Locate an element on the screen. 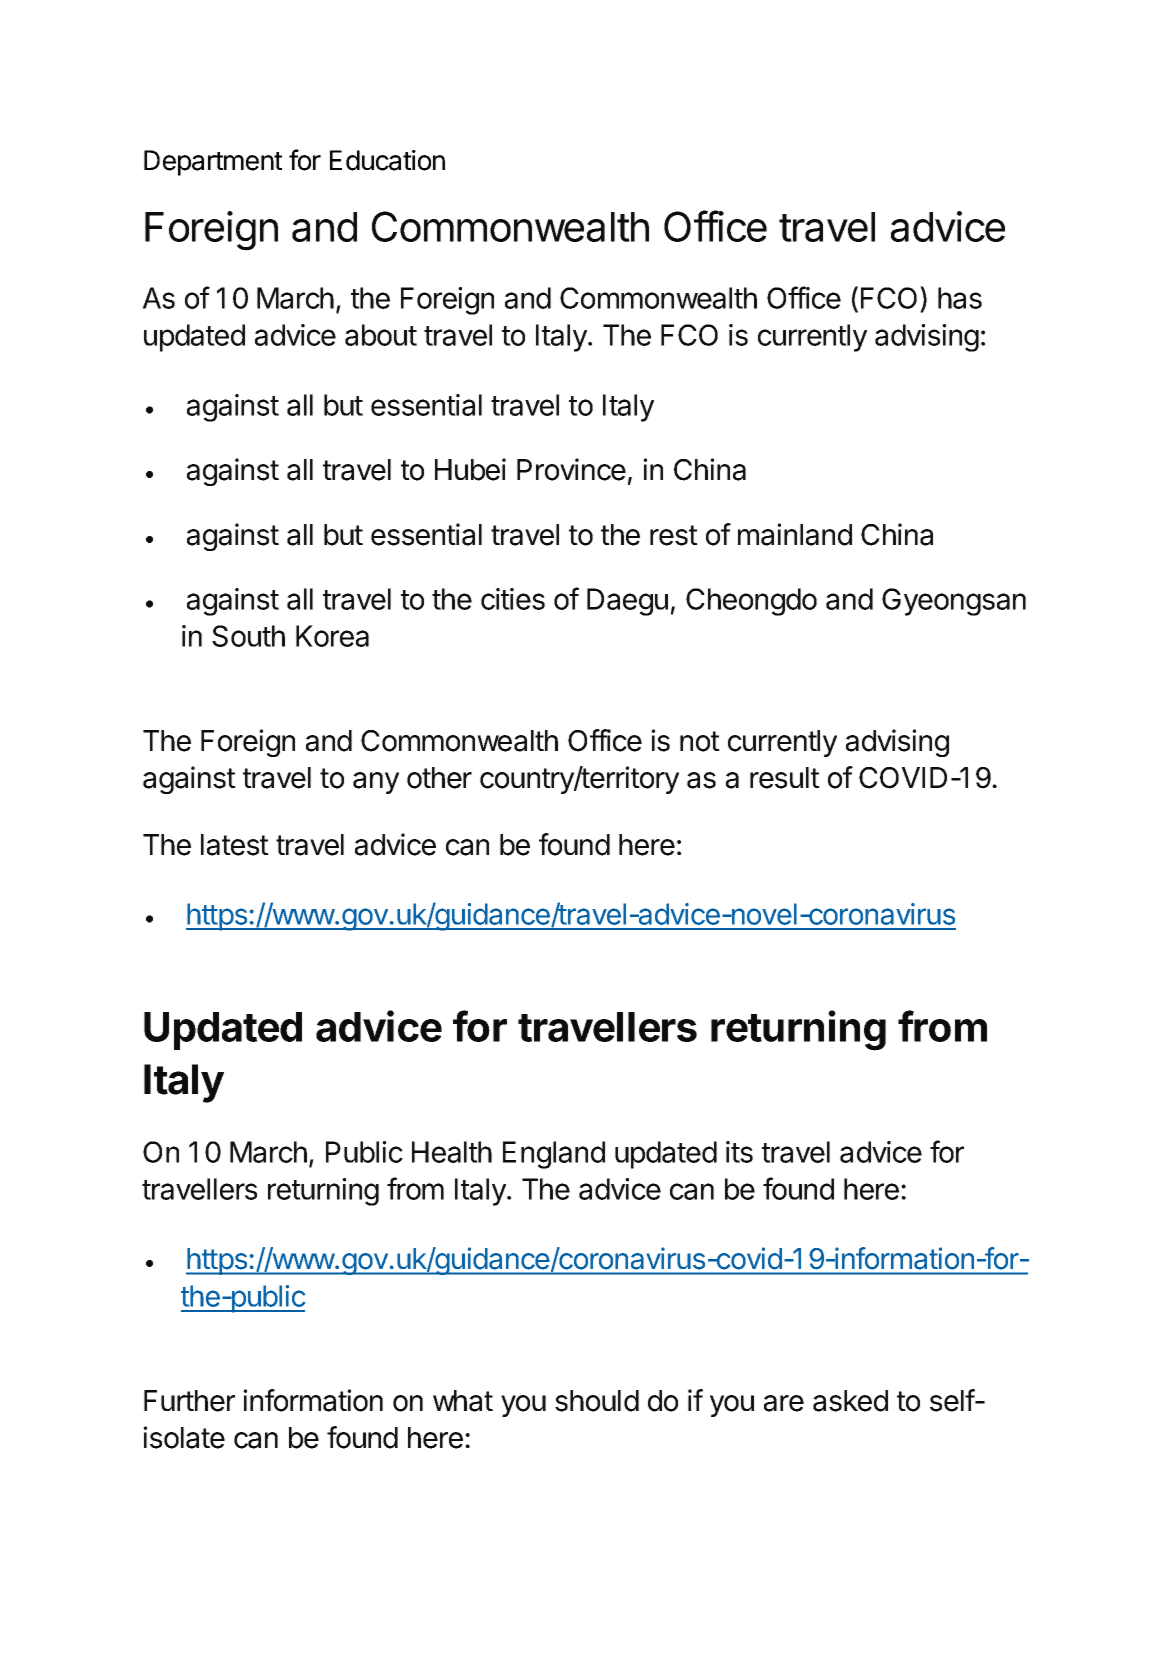  about is located at coordinates (381, 335).
